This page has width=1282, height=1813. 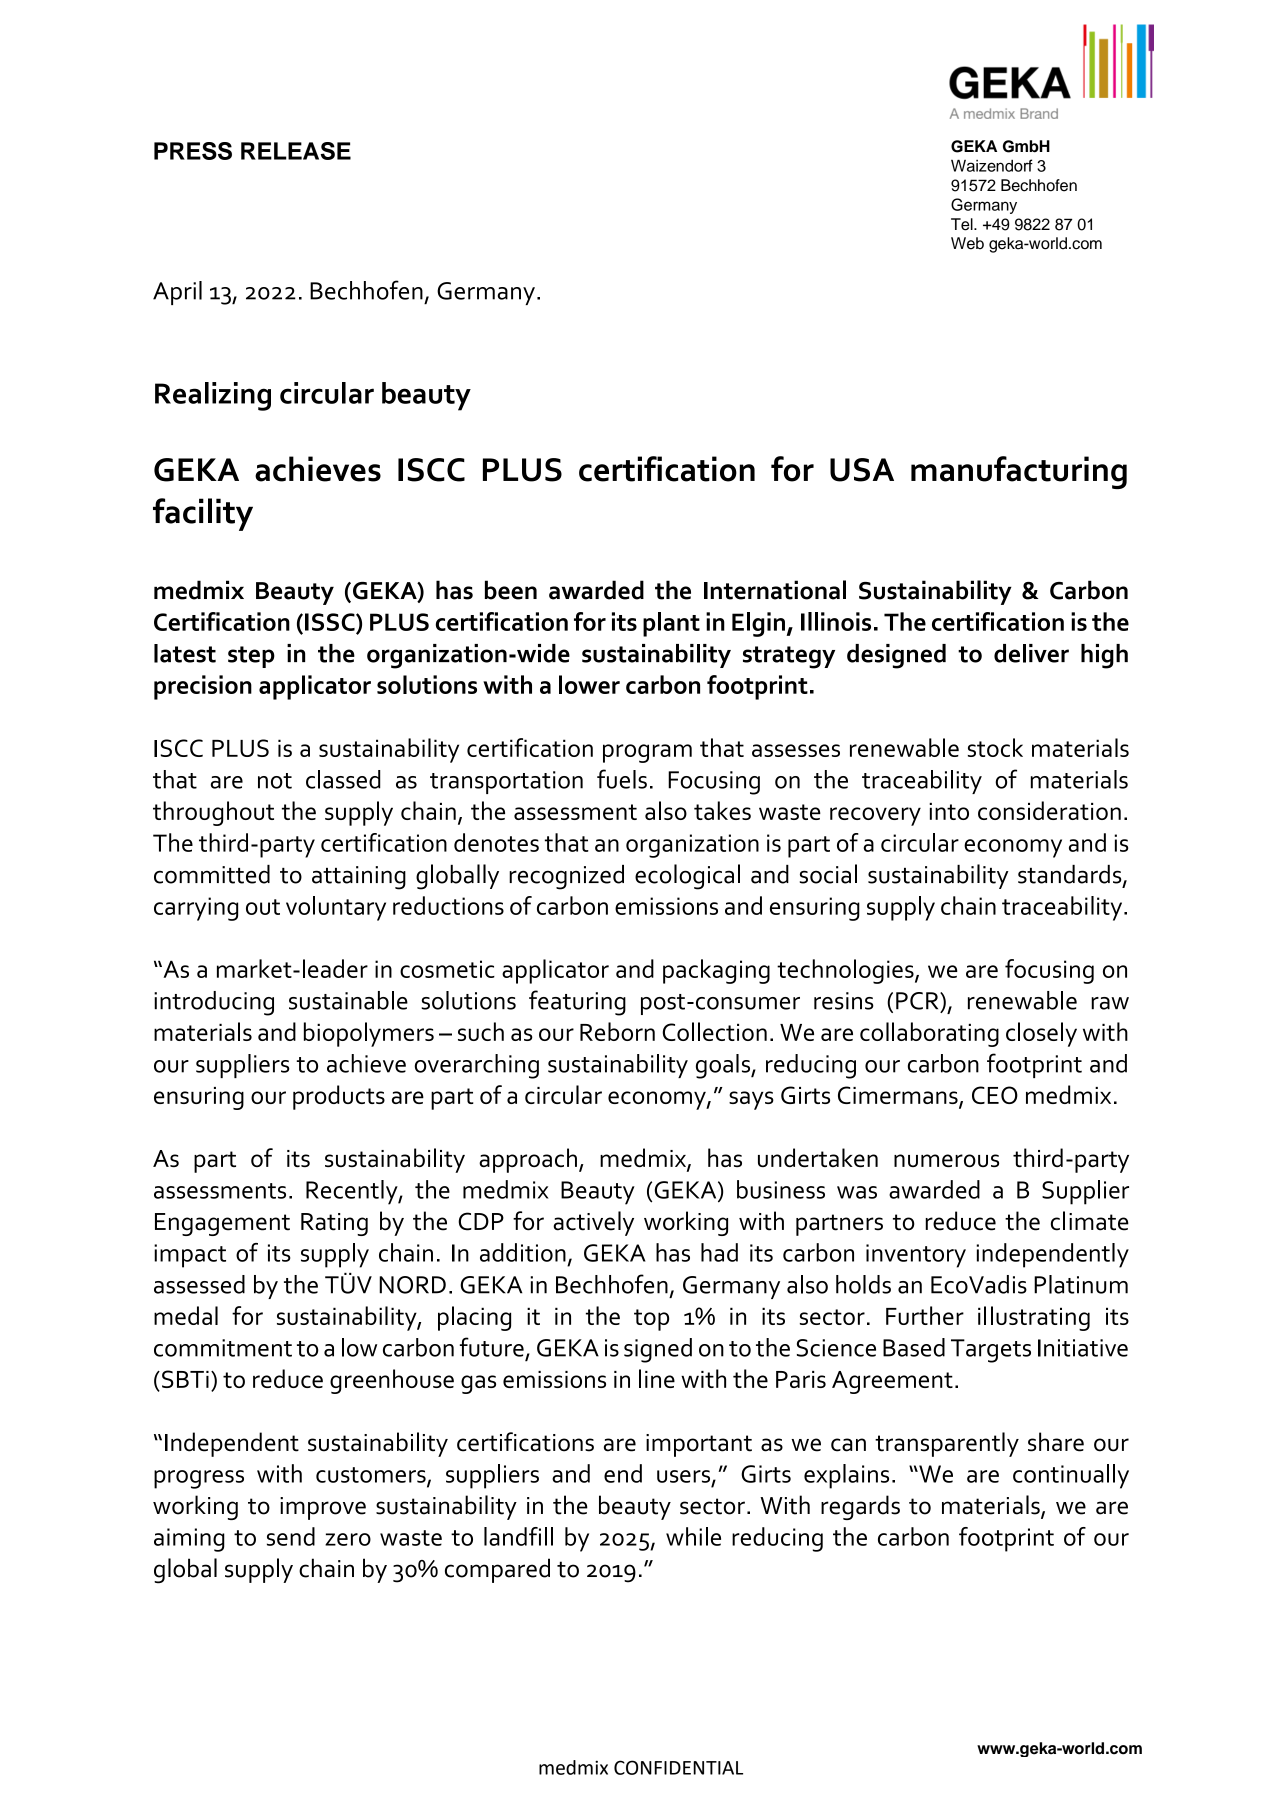 I want to click on RELEASE, so click(x=296, y=151).
